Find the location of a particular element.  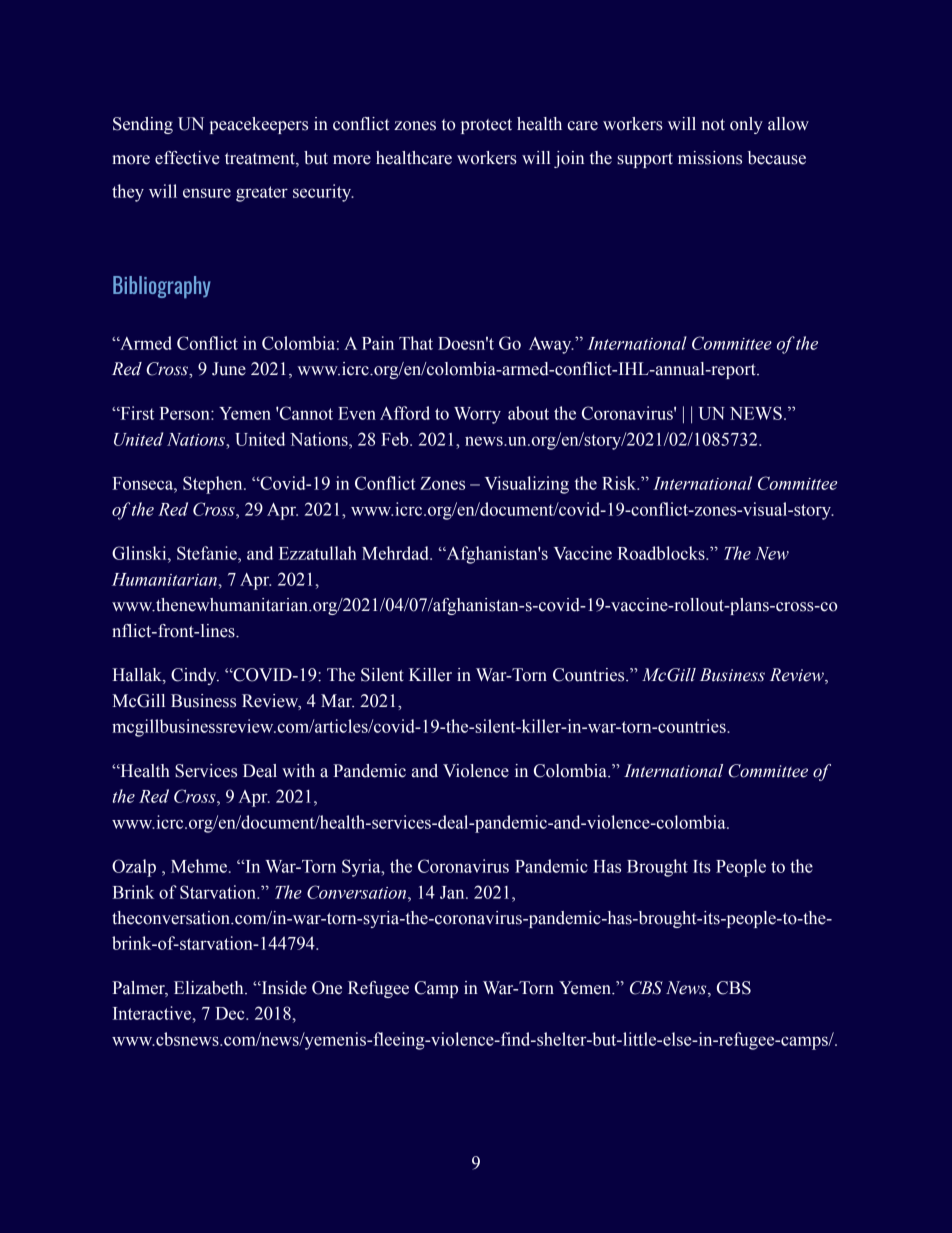

Risk is located at coordinates (620, 483).
